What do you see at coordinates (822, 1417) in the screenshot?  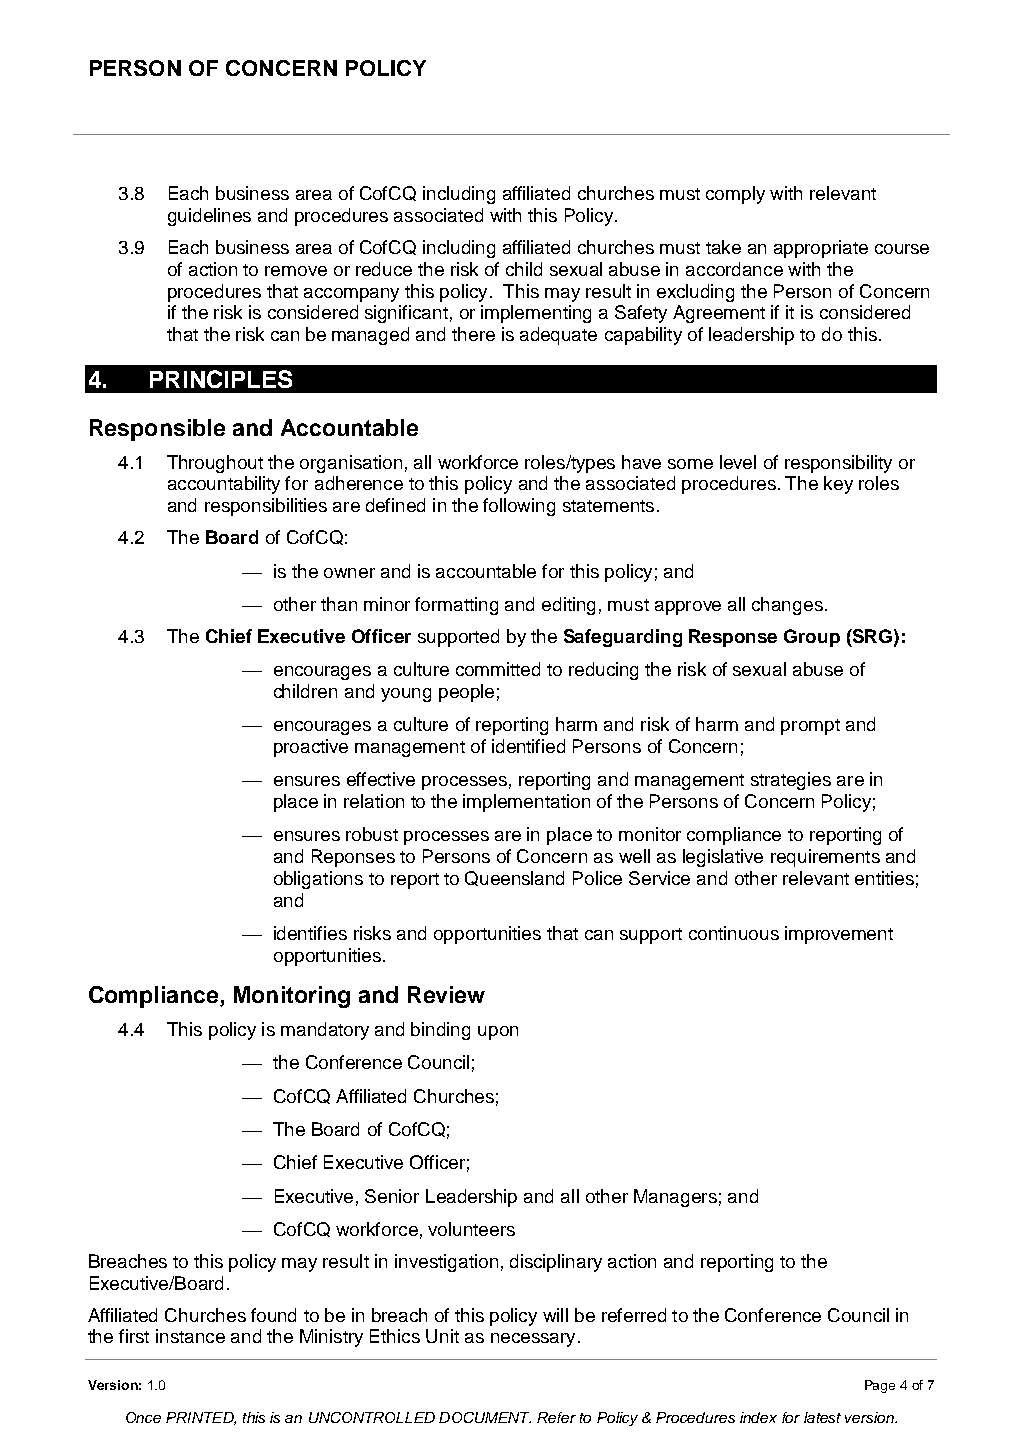 I see `latest` at bounding box center [822, 1417].
